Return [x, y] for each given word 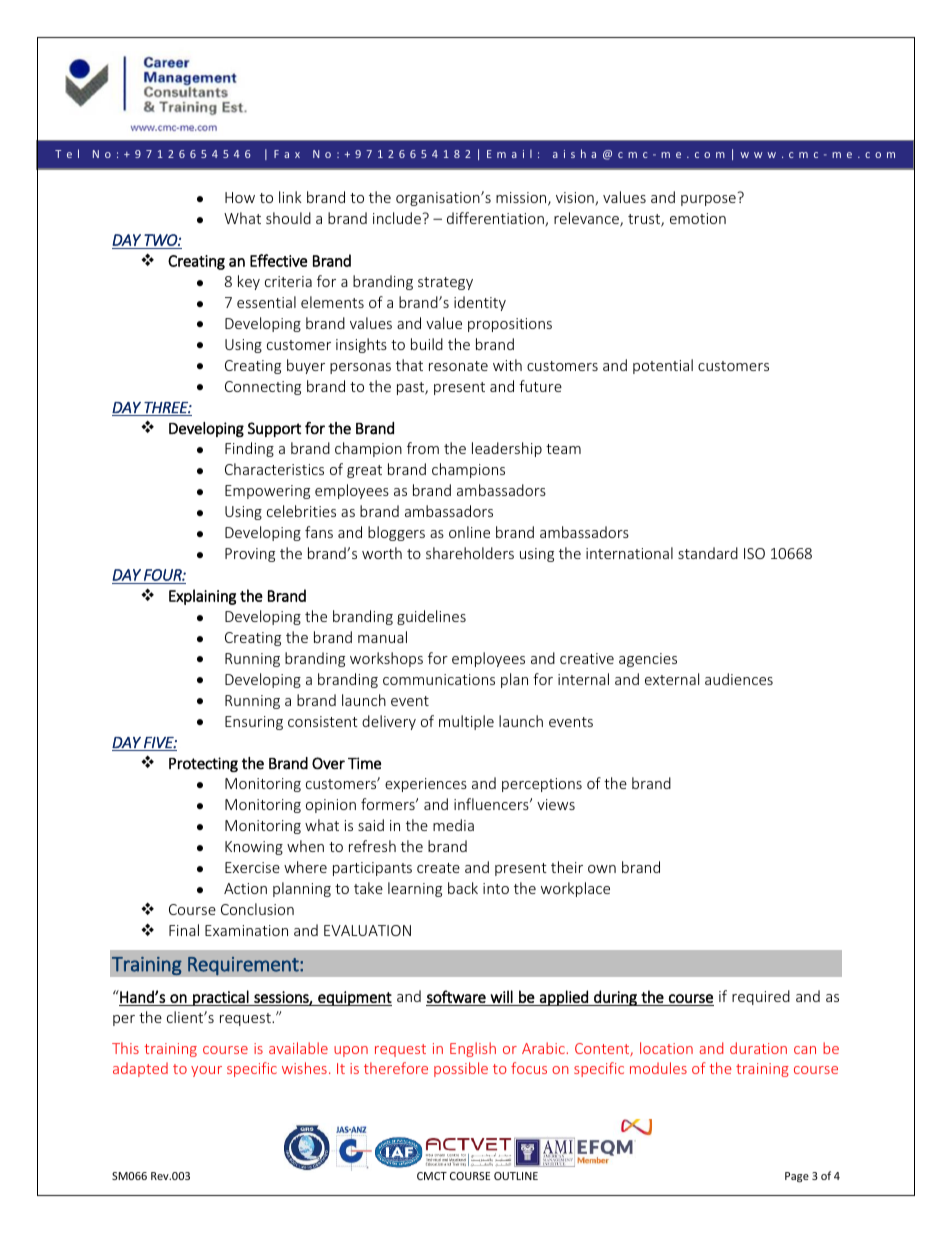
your [206, 1071]
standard [708, 553]
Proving [250, 555]
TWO [161, 240]
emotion [698, 218]
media [453, 825]
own [602, 869]
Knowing [254, 848]
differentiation [496, 219]
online [469, 532]
